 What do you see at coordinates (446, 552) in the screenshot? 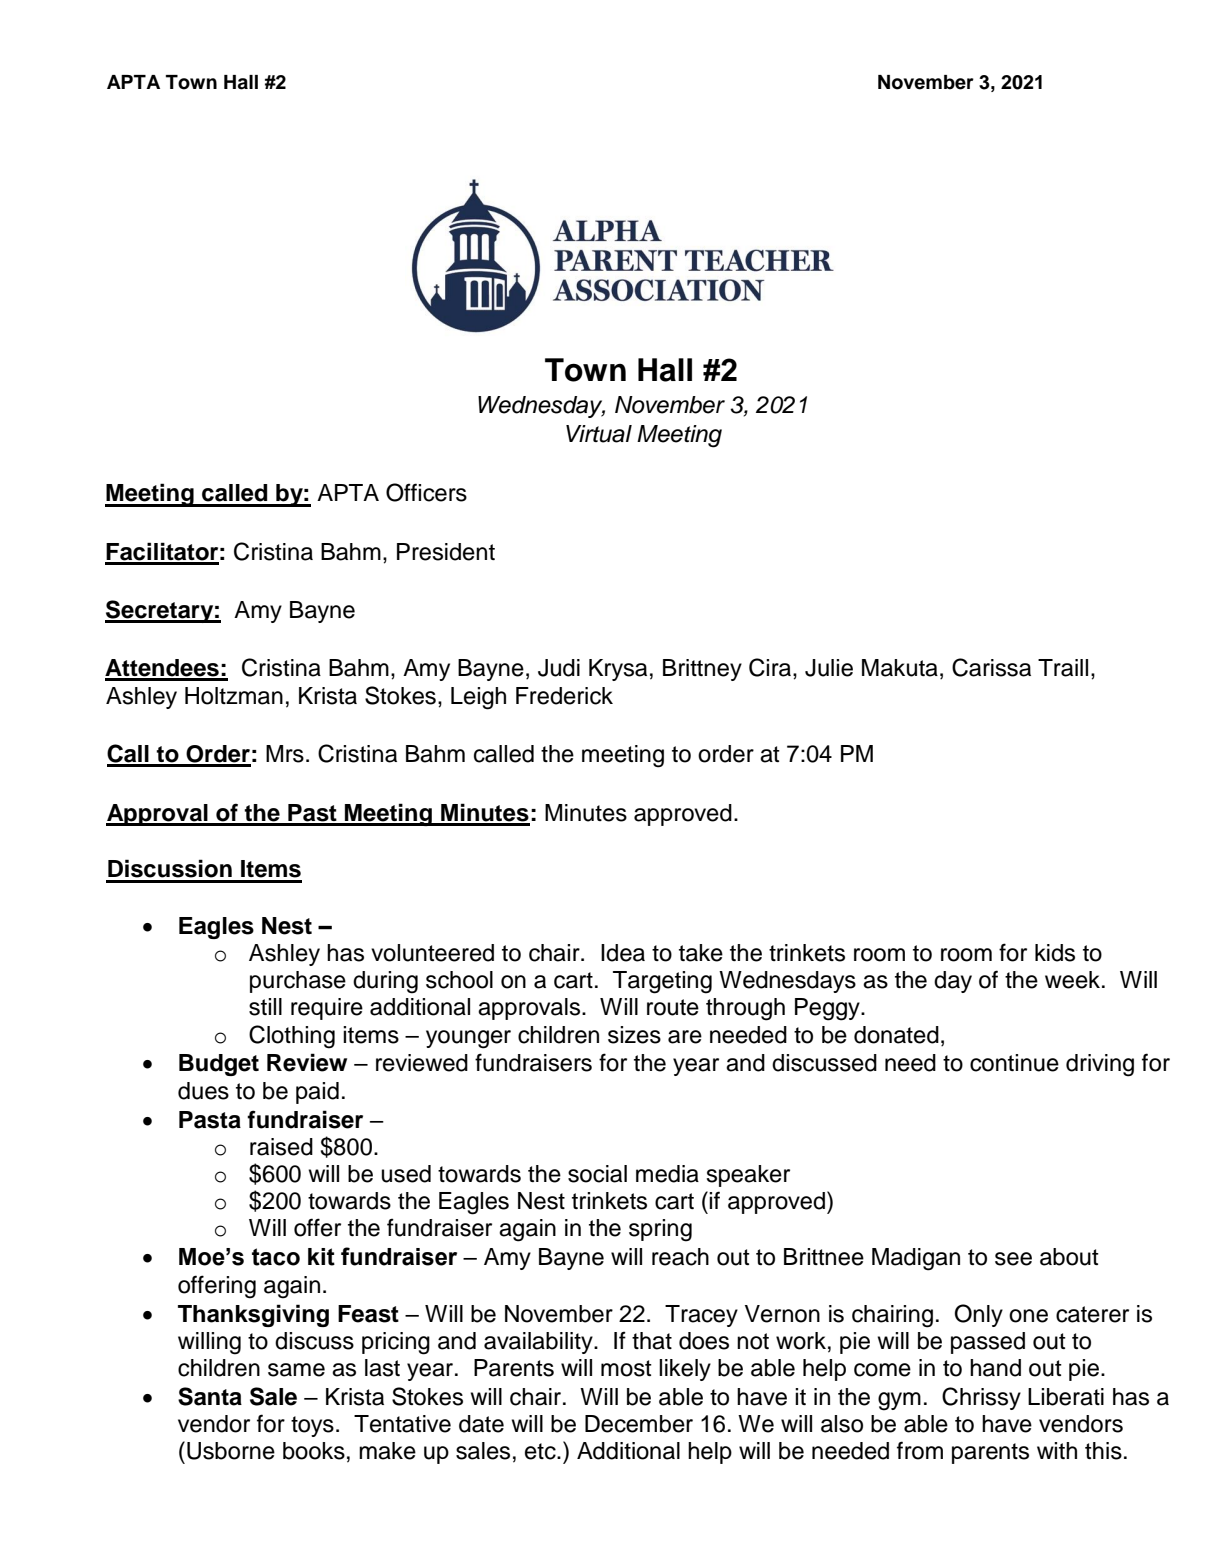
I see `President` at bounding box center [446, 552].
